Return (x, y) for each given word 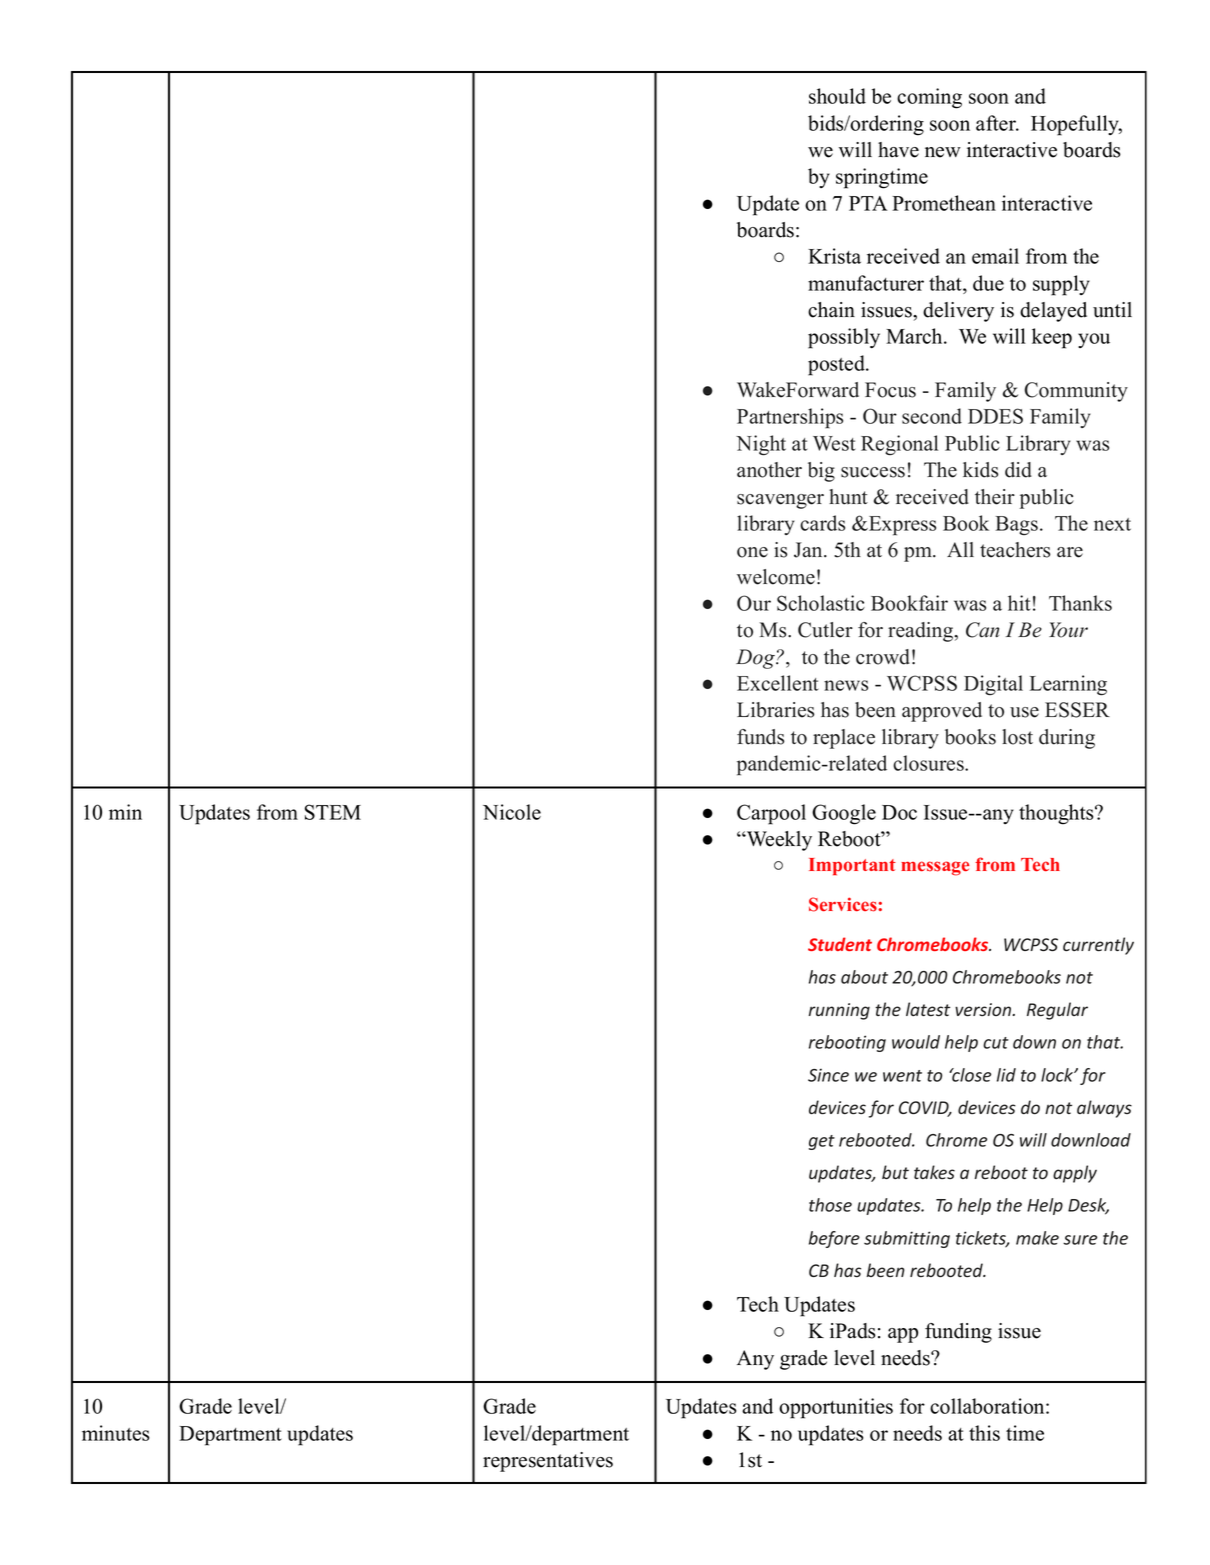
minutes (115, 1433)
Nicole (512, 812)
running (839, 1011)
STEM (333, 812)
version (984, 1010)
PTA (868, 203)
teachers (1015, 550)
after (997, 123)
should (837, 96)
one (752, 552)
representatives (548, 1462)
